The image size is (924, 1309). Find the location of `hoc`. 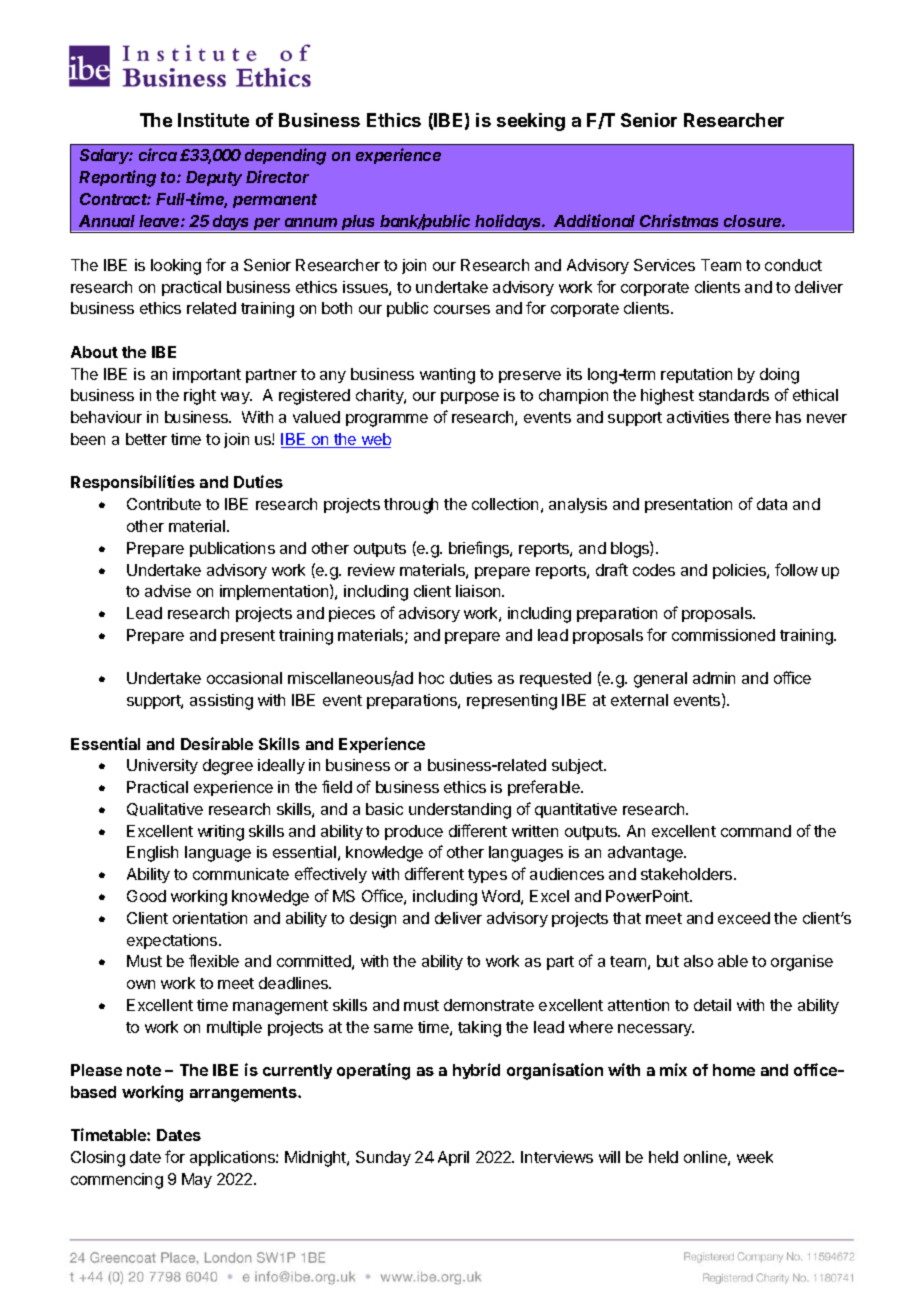

hoc is located at coordinates (431, 678).
